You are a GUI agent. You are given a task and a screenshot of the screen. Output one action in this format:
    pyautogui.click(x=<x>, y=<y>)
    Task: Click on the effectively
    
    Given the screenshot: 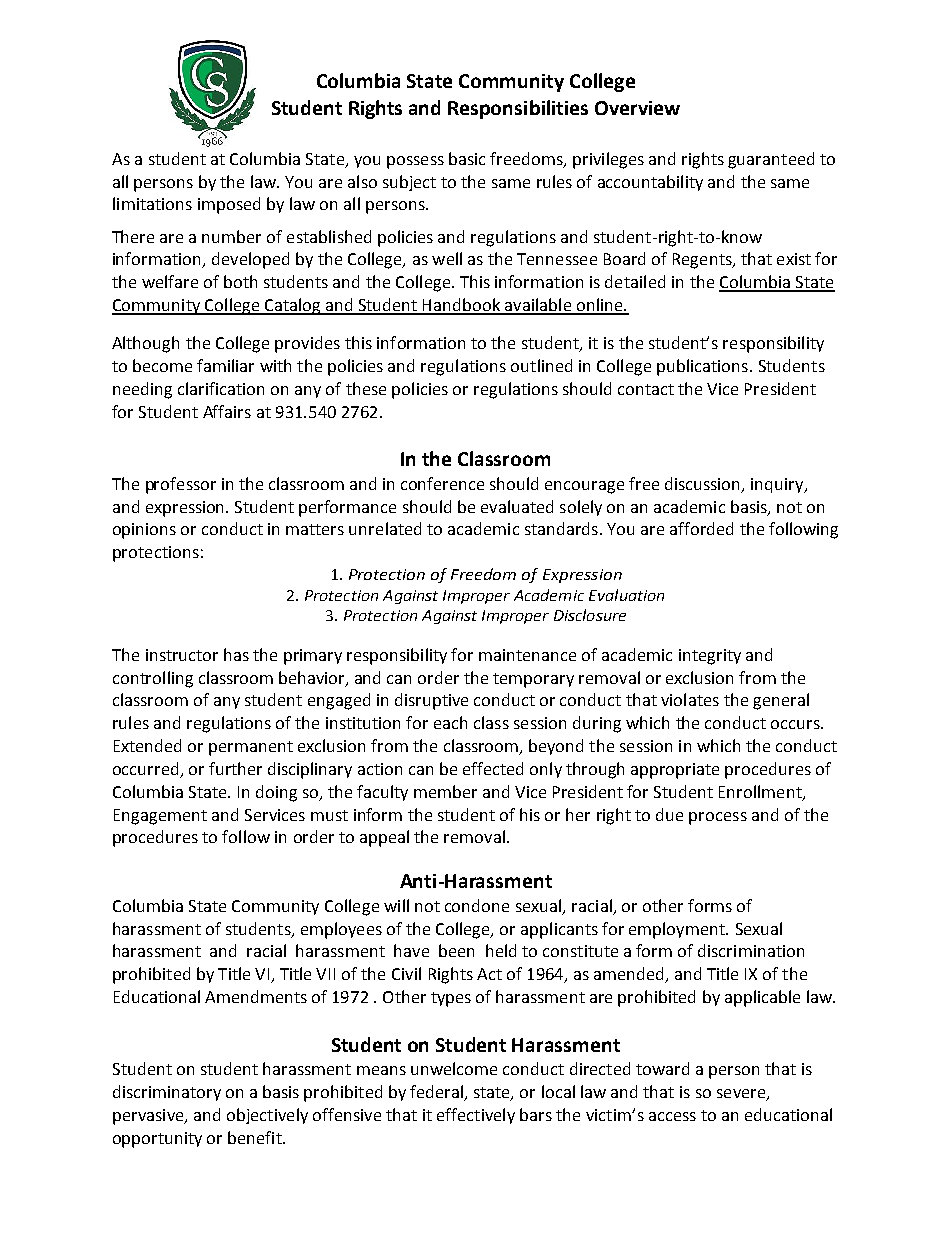 What is the action you would take?
    pyautogui.click(x=476, y=1116)
